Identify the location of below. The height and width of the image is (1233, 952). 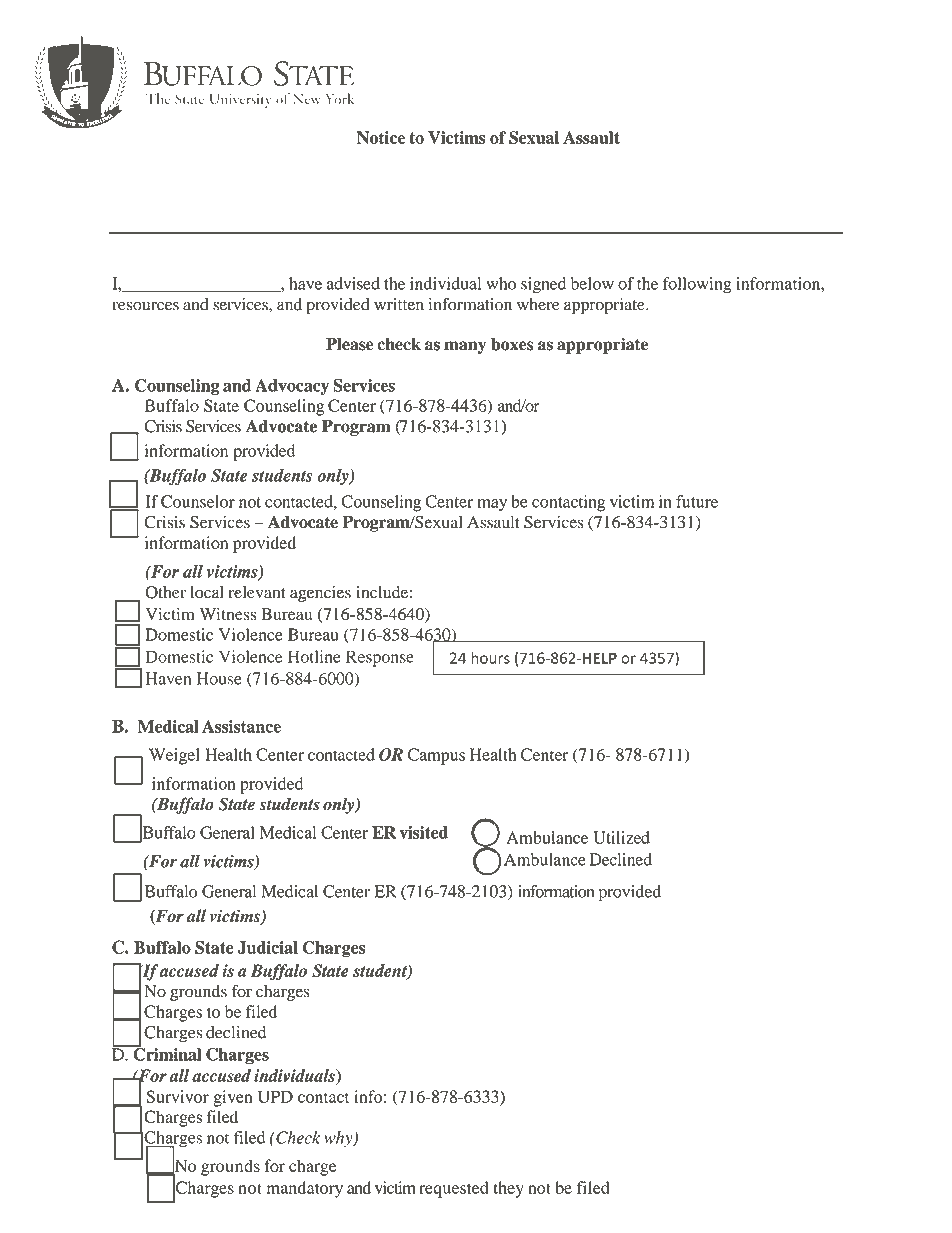
(592, 283).
